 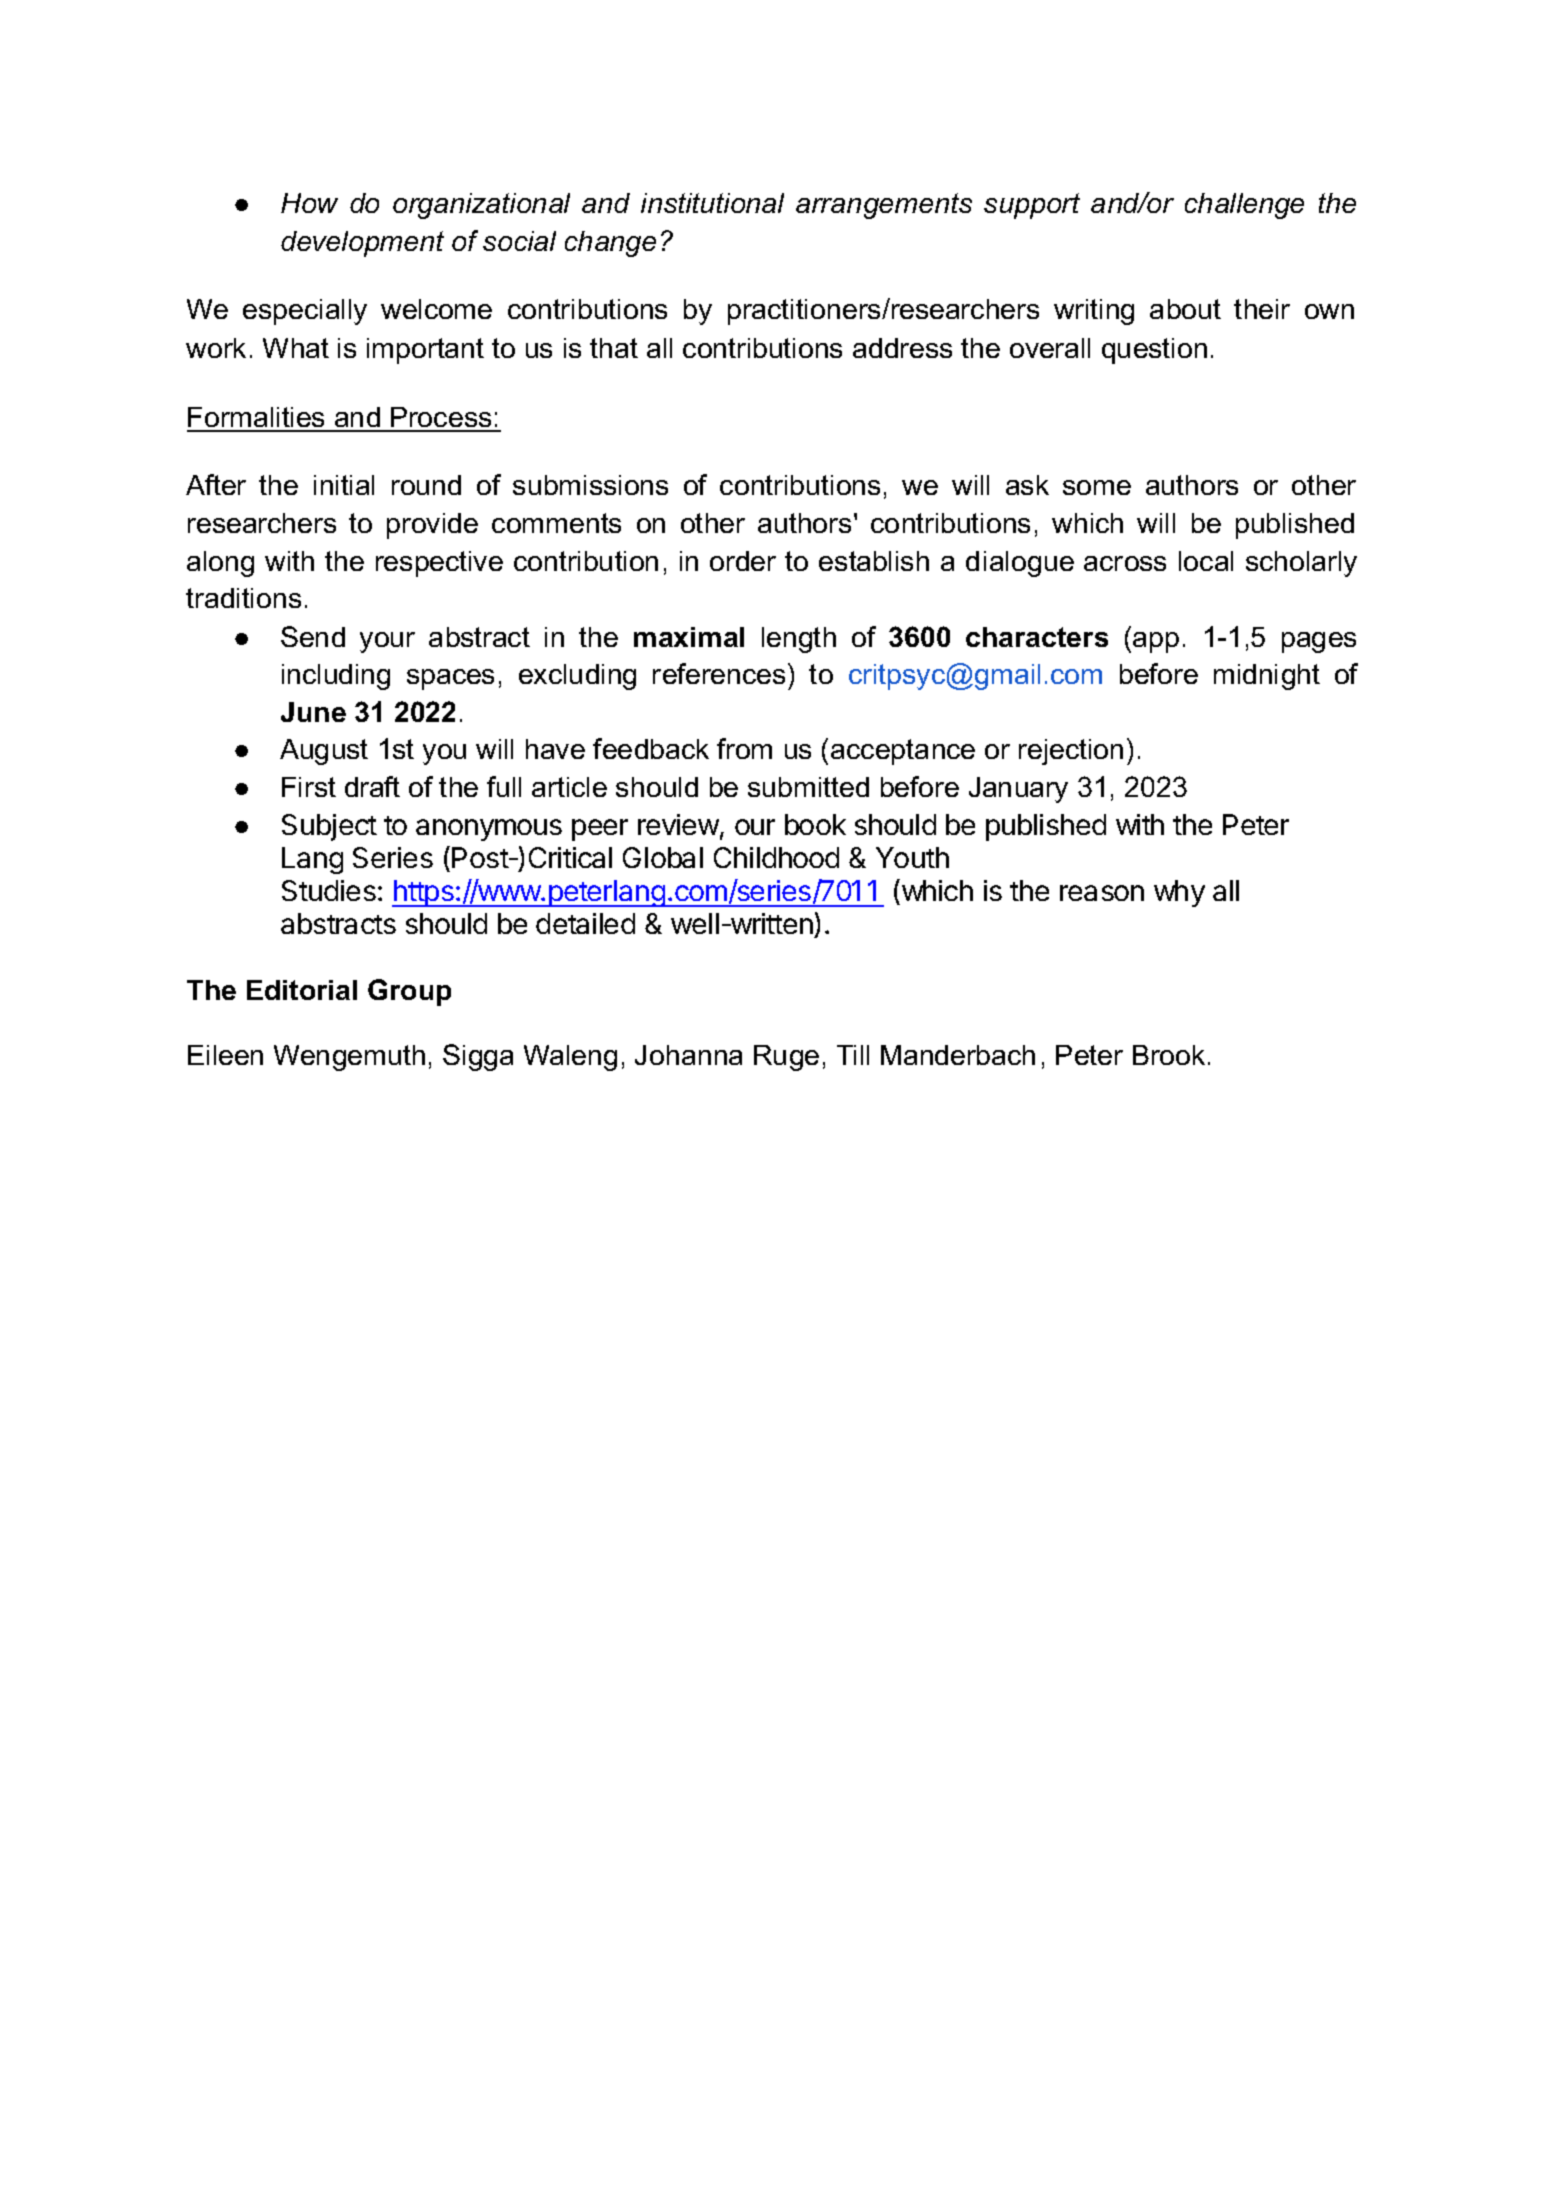 I want to click on development, so click(x=362, y=244).
